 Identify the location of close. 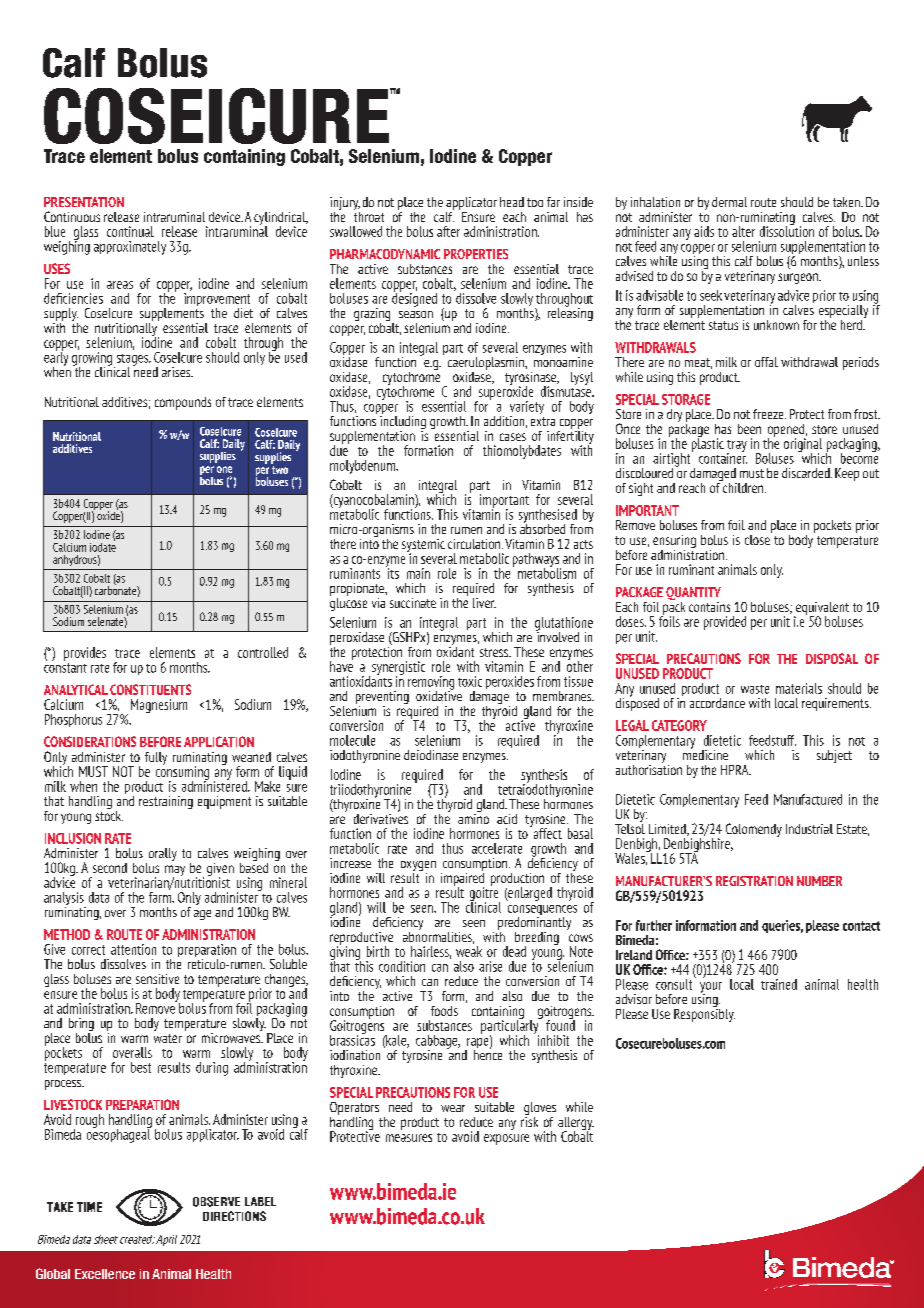
(758, 538).
